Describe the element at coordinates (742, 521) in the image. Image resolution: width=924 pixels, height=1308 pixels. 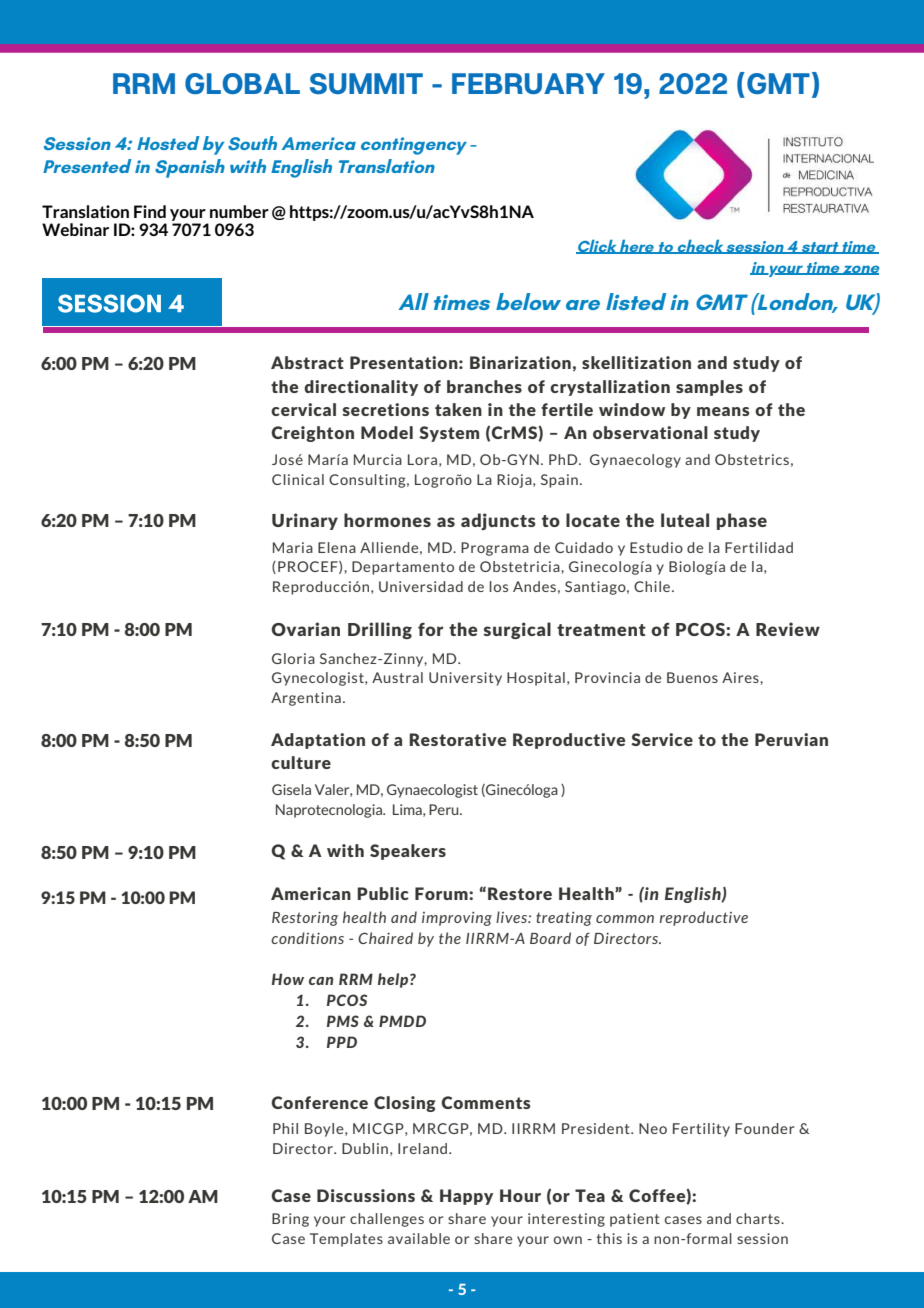
I see `phase` at that location.
